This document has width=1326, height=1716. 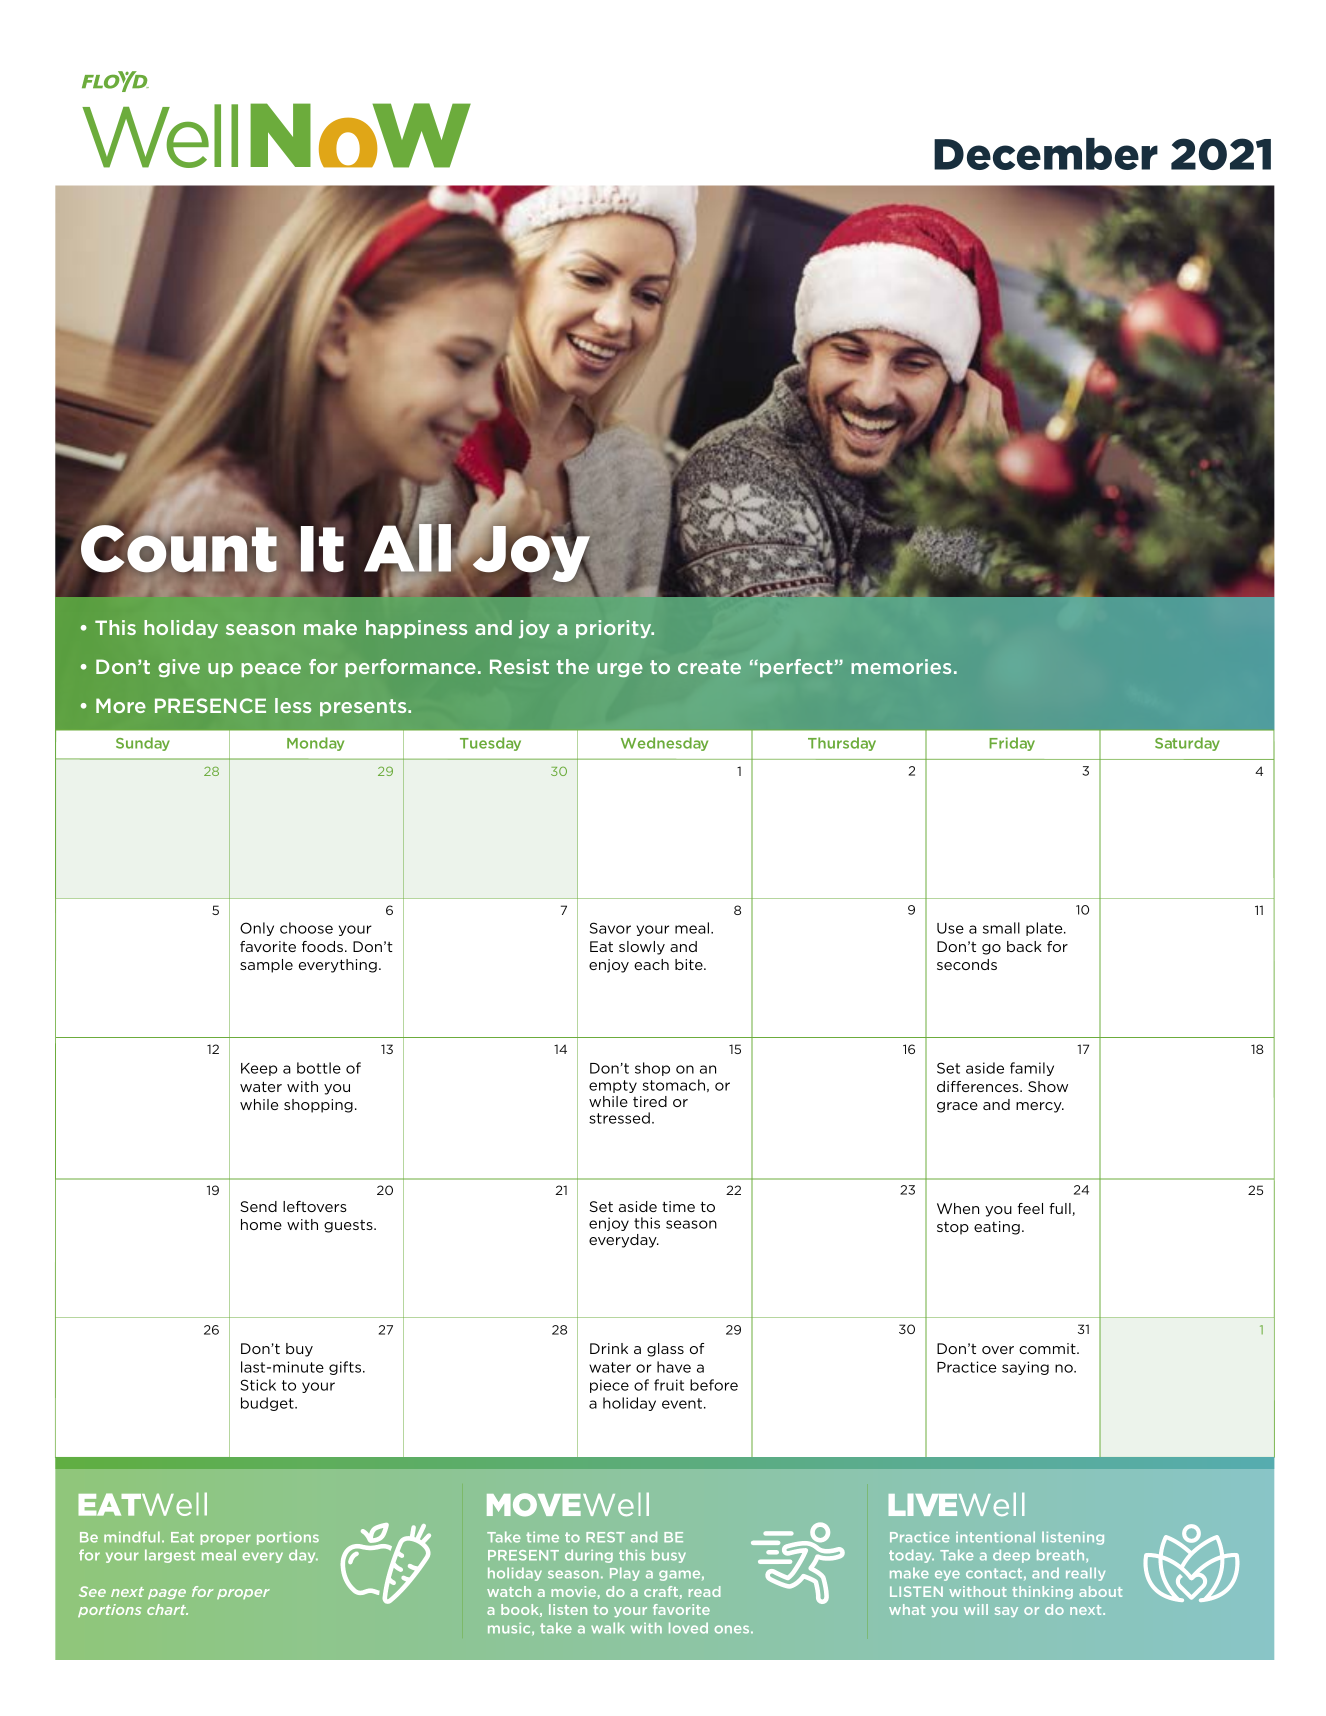 What do you see at coordinates (610, 928) in the document?
I see `Savor` at bounding box center [610, 928].
